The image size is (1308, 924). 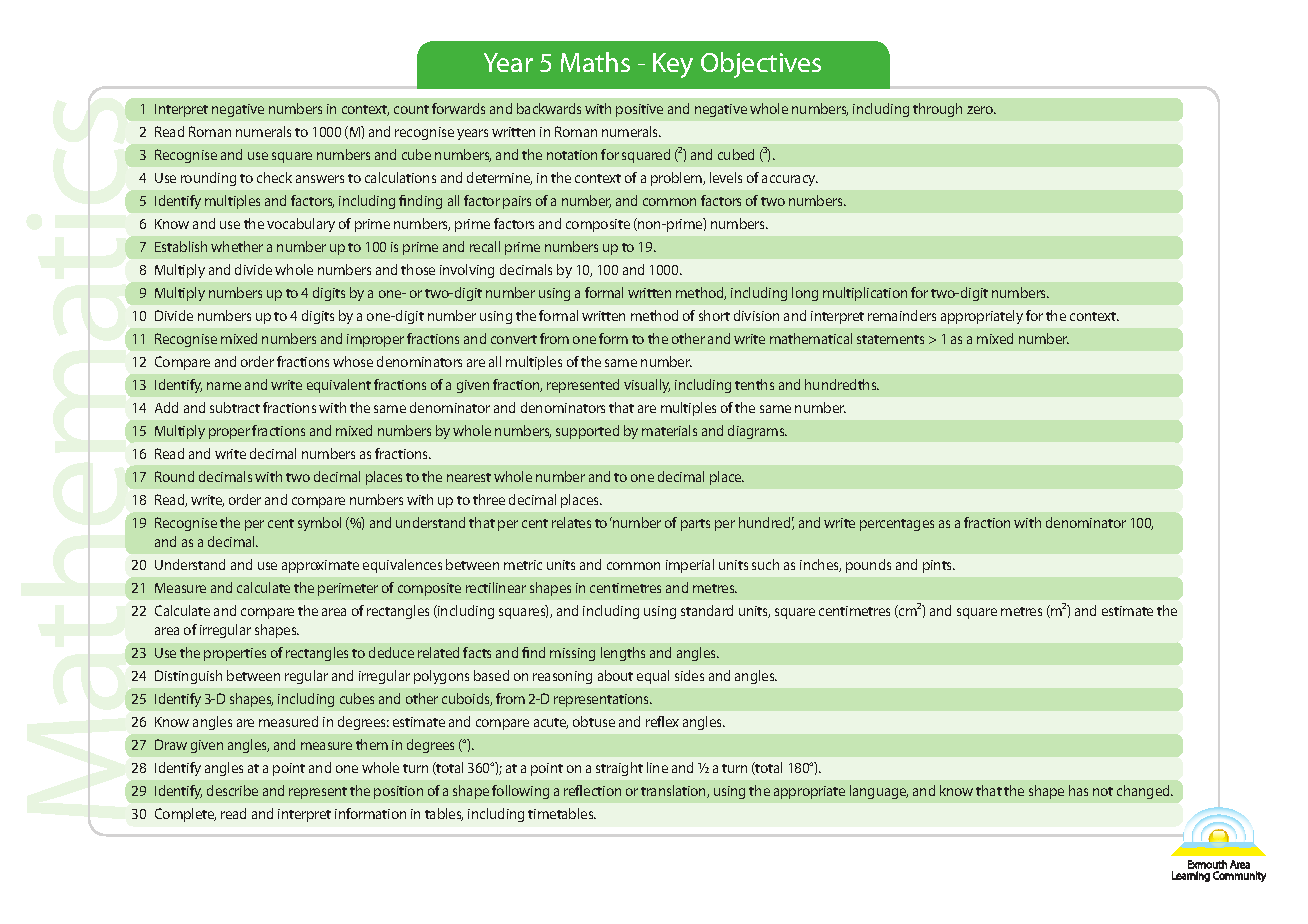 I want to click on reflection, so click(x=592, y=790).
